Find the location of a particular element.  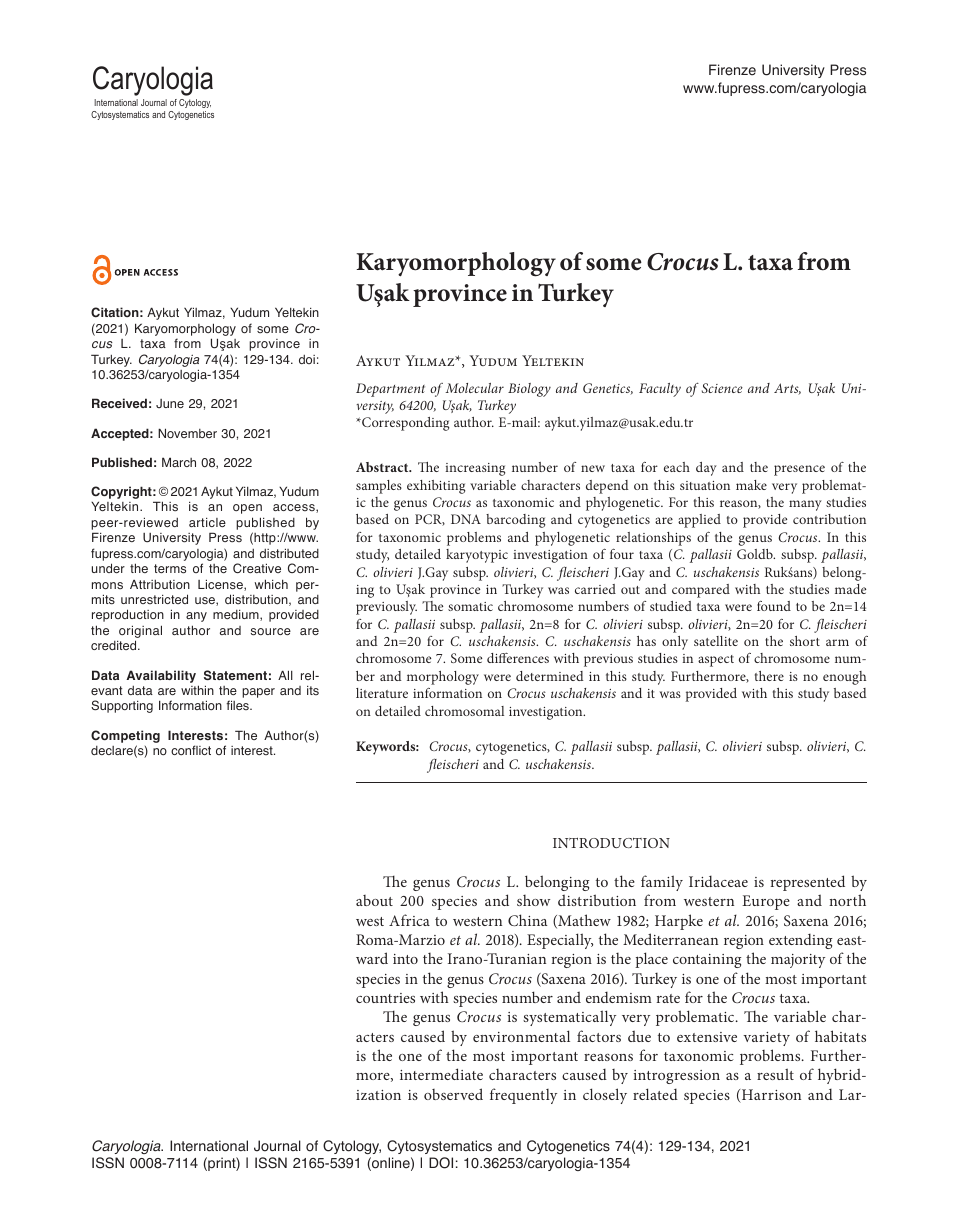

chromosomal is located at coordinates (464, 711).
